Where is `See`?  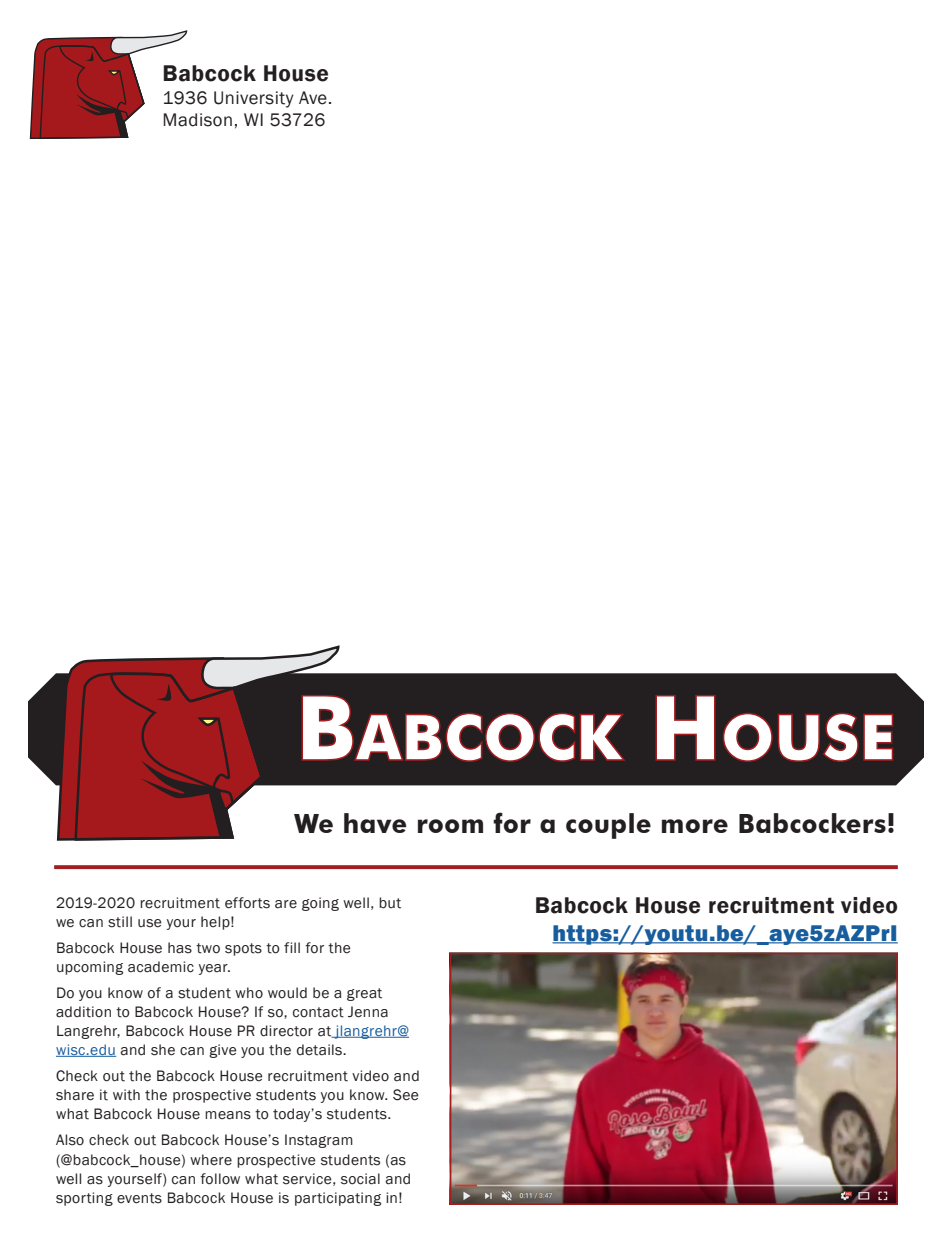
See is located at coordinates (406, 1095).
